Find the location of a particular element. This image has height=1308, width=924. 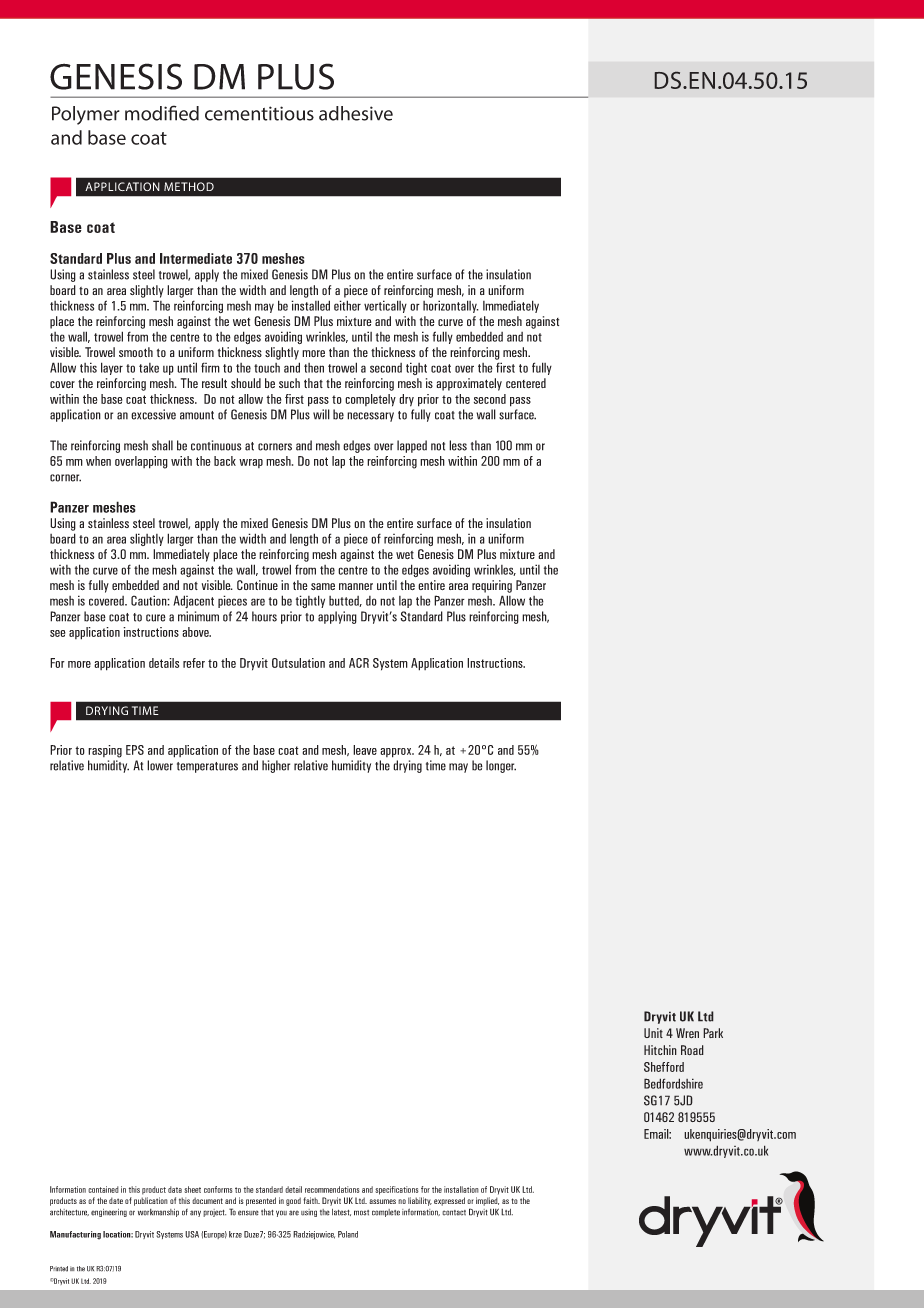

most is located at coordinates (361, 1213).
